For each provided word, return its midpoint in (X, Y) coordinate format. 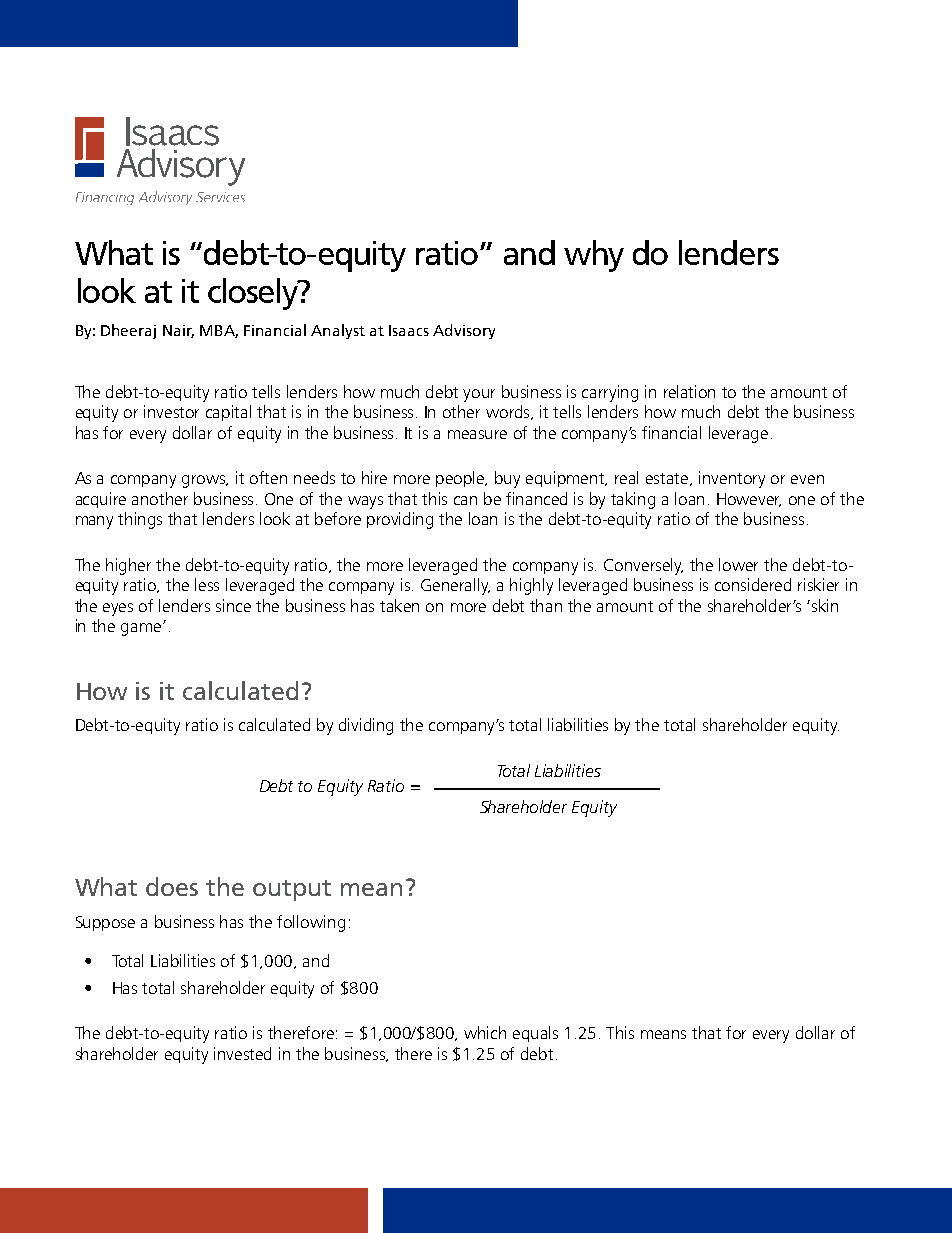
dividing (366, 726)
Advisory (464, 331)
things (140, 520)
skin (825, 605)
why (594, 256)
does (172, 886)
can (465, 500)
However (749, 500)
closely (254, 294)
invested (242, 1053)
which (485, 1032)
